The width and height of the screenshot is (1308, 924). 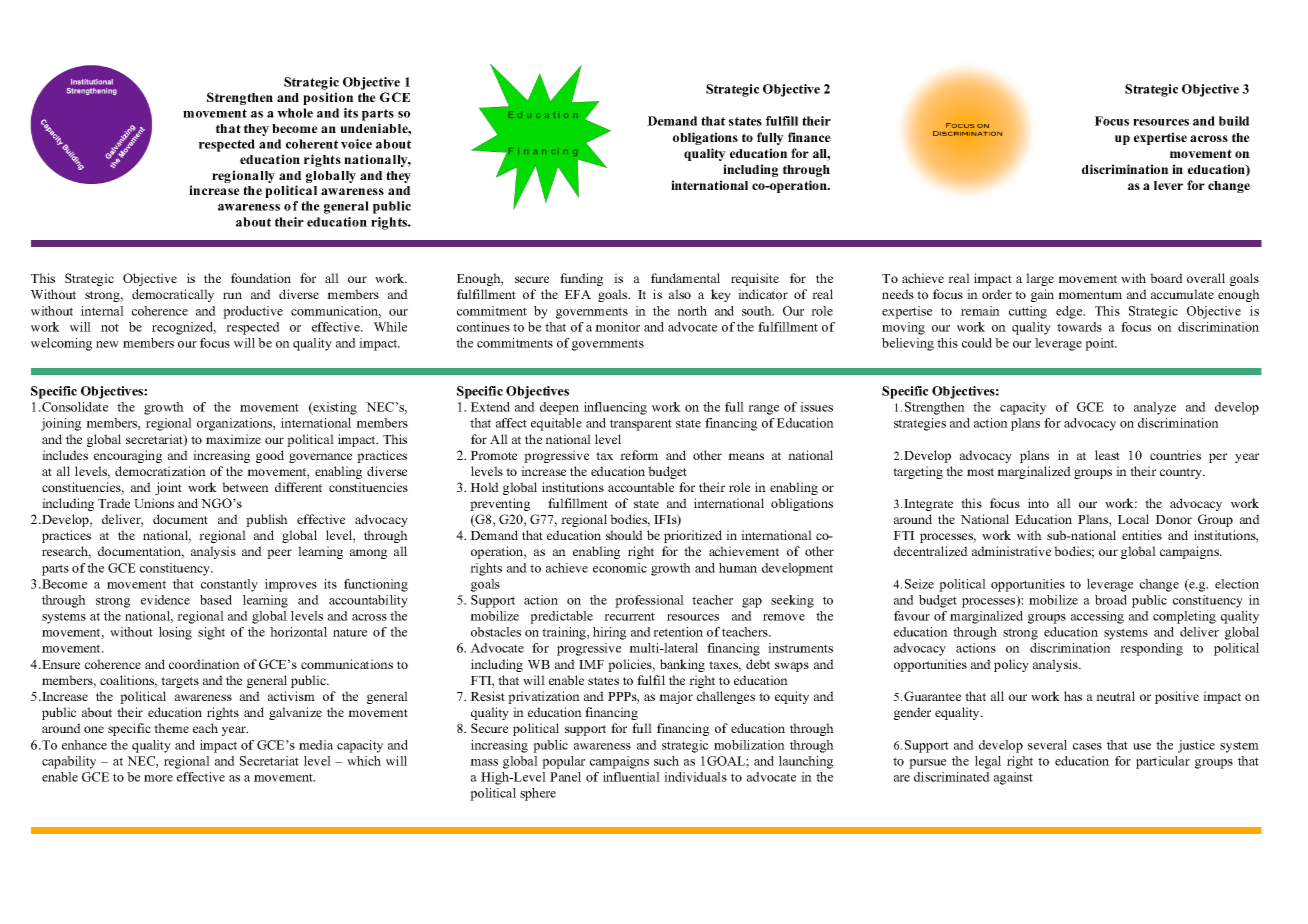 I want to click on sight, so click(x=211, y=633).
